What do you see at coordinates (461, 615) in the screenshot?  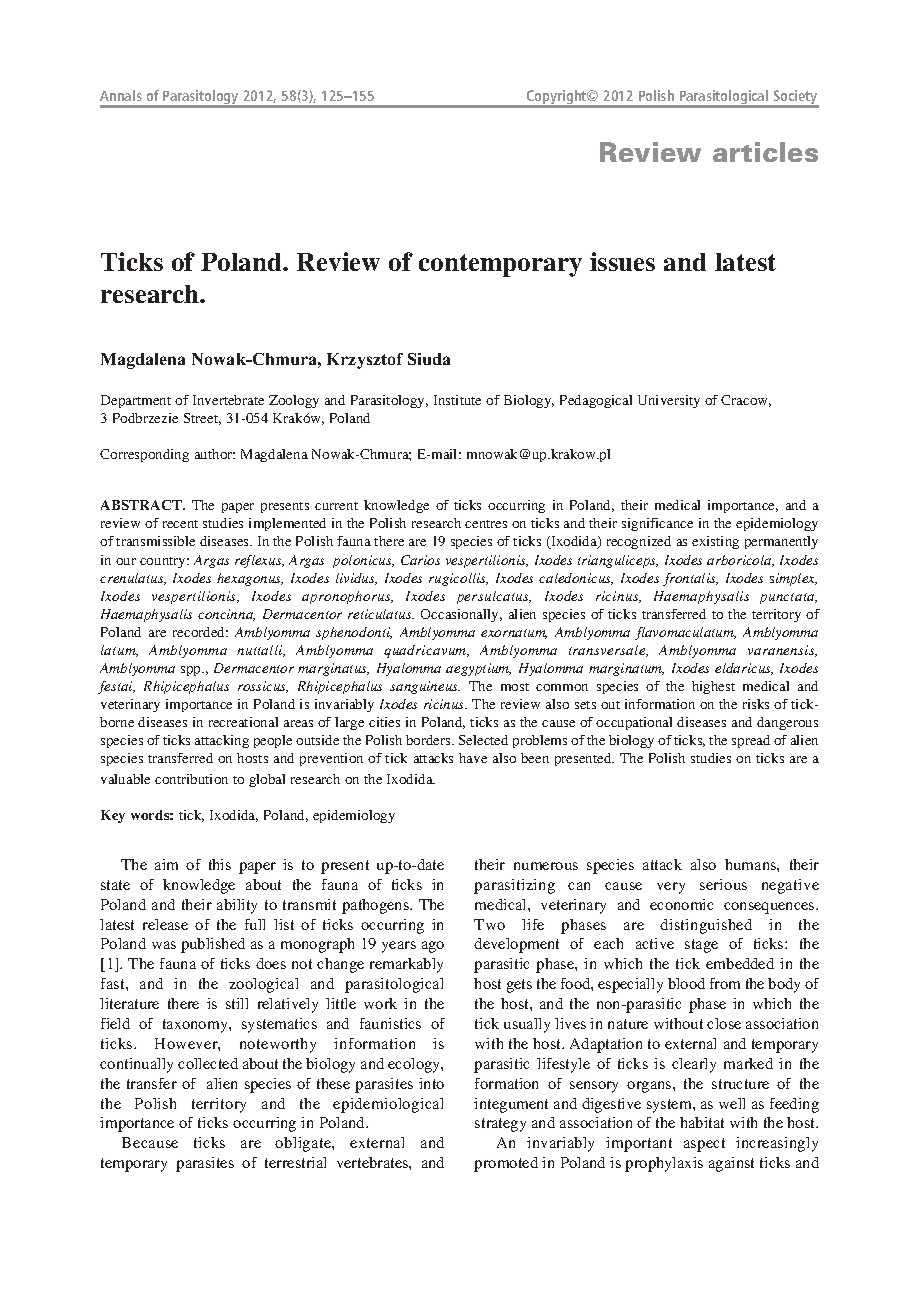 I see `Occasionally` at bounding box center [461, 615].
